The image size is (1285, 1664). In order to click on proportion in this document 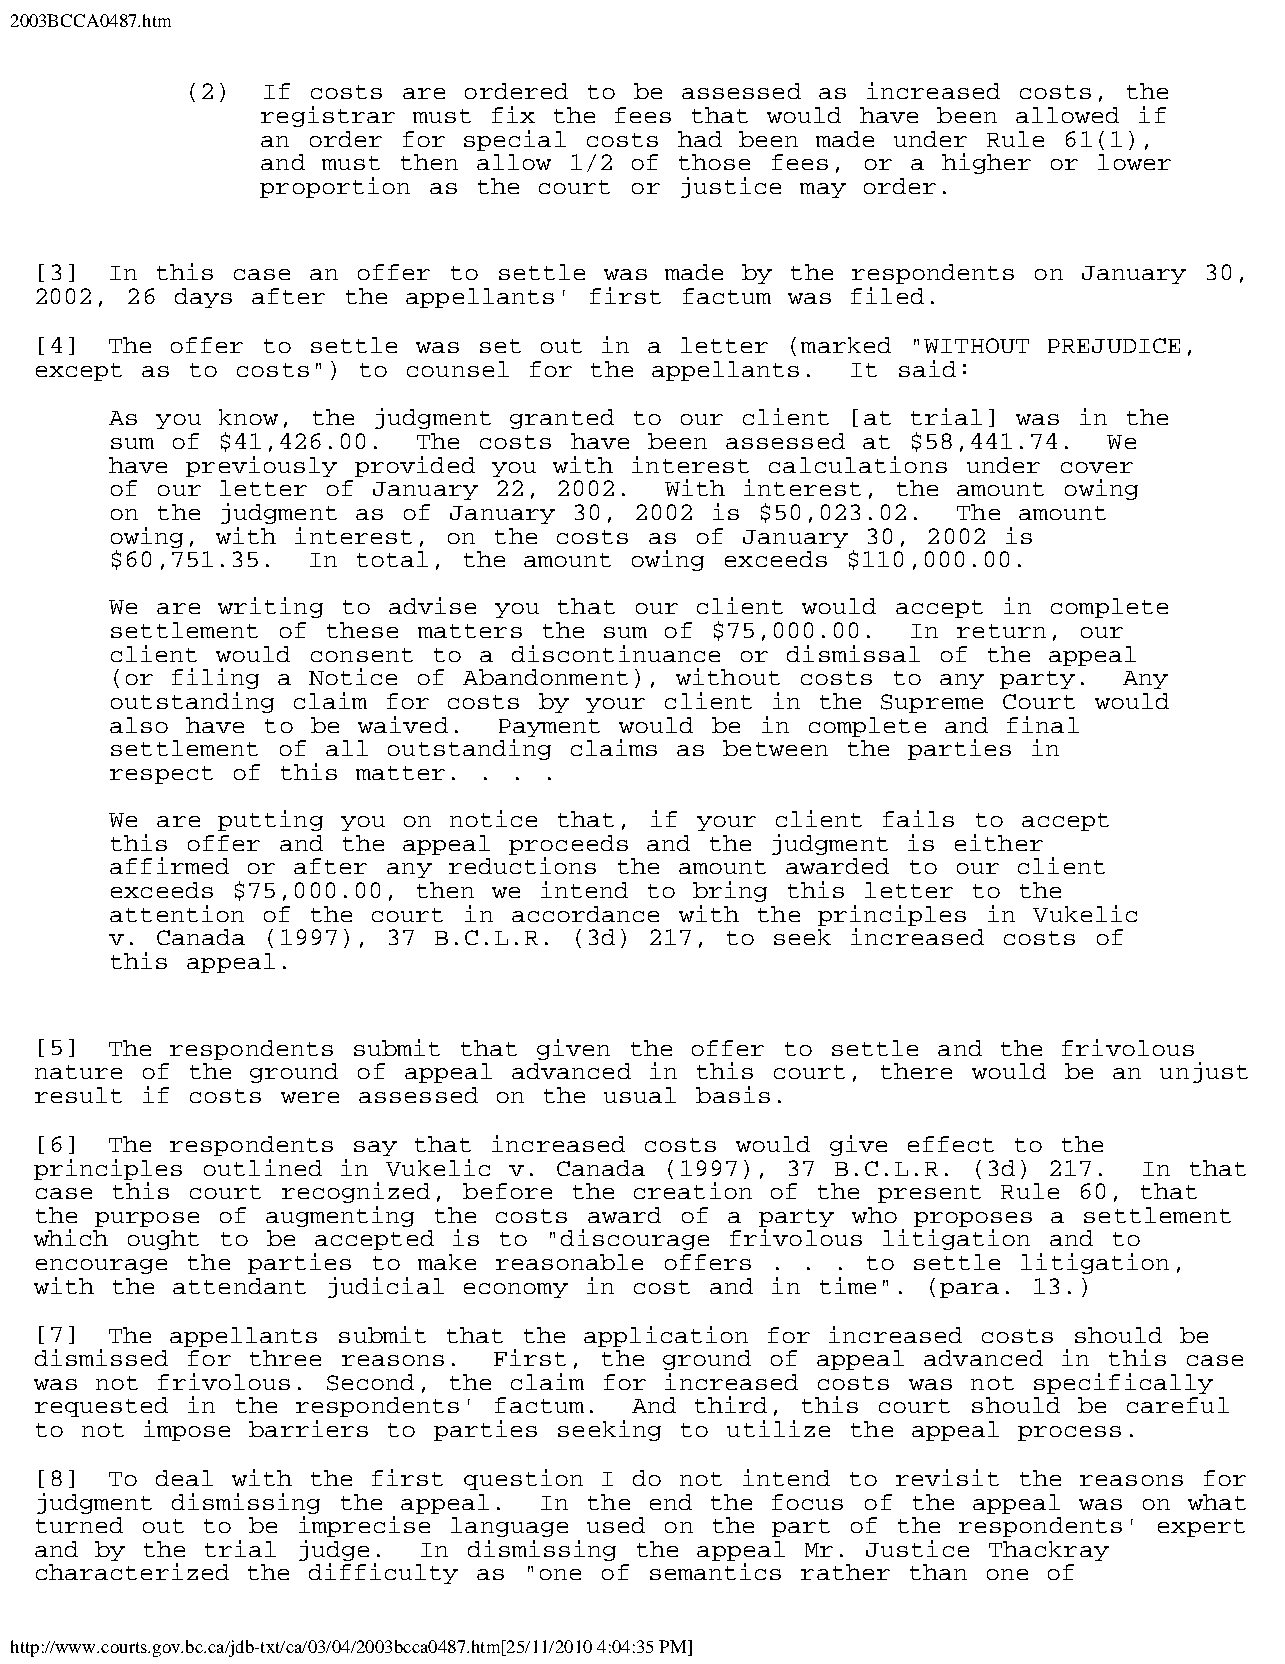, I will do `click(335, 187)`.
